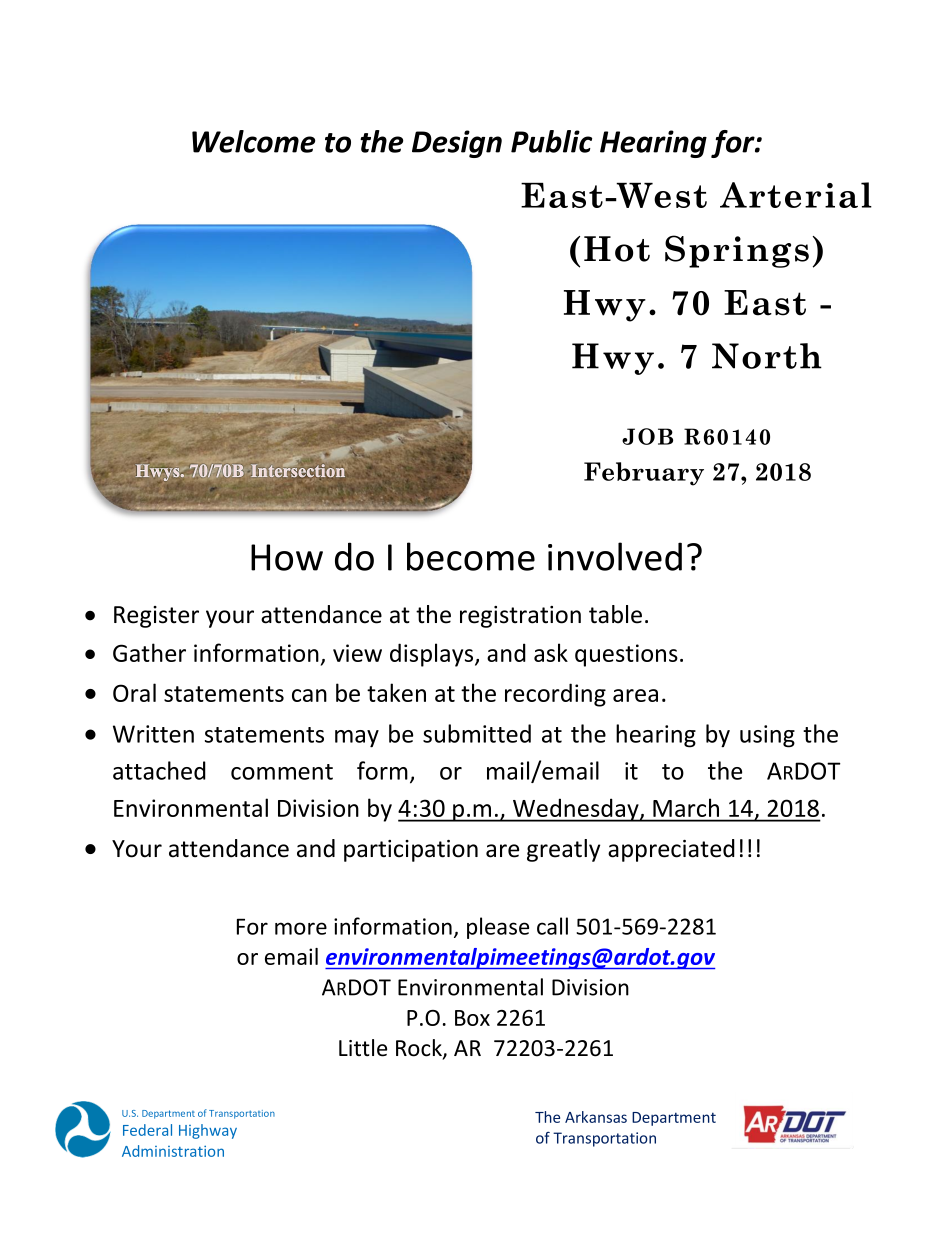 This screenshot has width=952, height=1233. I want to click on North, so click(767, 356).
